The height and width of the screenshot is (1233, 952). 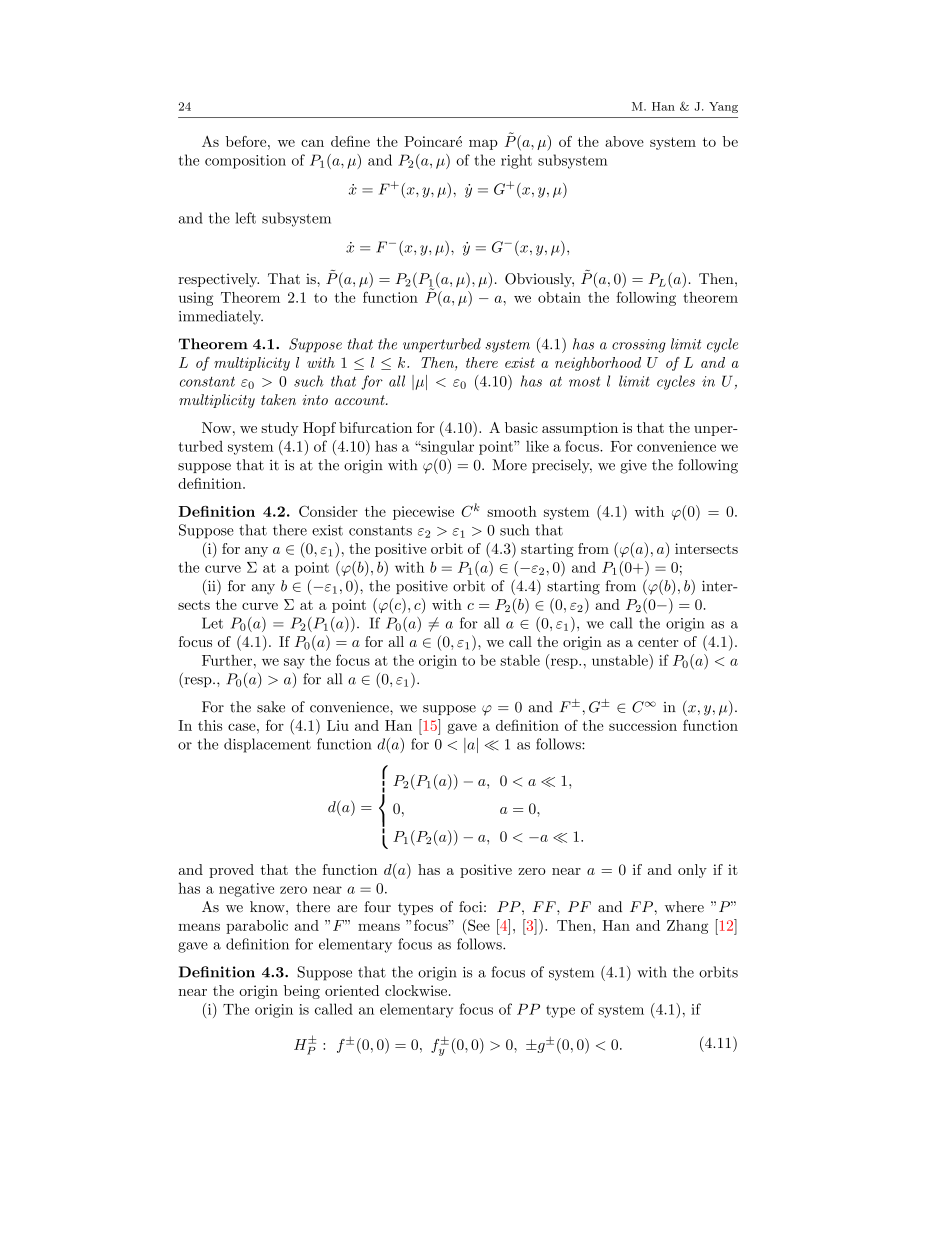 What do you see at coordinates (639, 346) in the screenshot?
I see `crossing` at bounding box center [639, 346].
